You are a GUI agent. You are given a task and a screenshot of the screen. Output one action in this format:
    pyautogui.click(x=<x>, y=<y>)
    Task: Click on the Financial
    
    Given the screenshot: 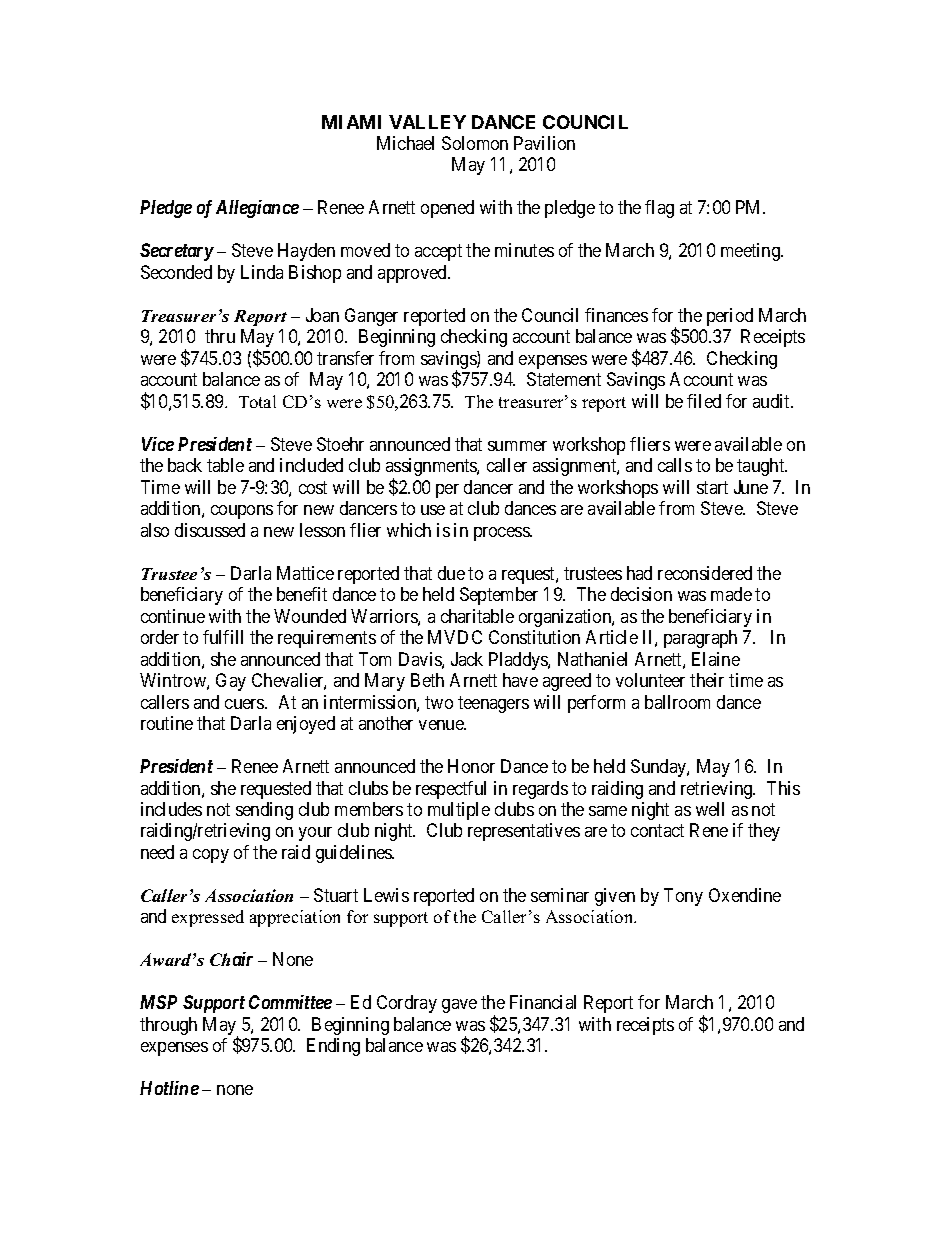 What is the action you would take?
    pyautogui.click(x=543, y=1002)
